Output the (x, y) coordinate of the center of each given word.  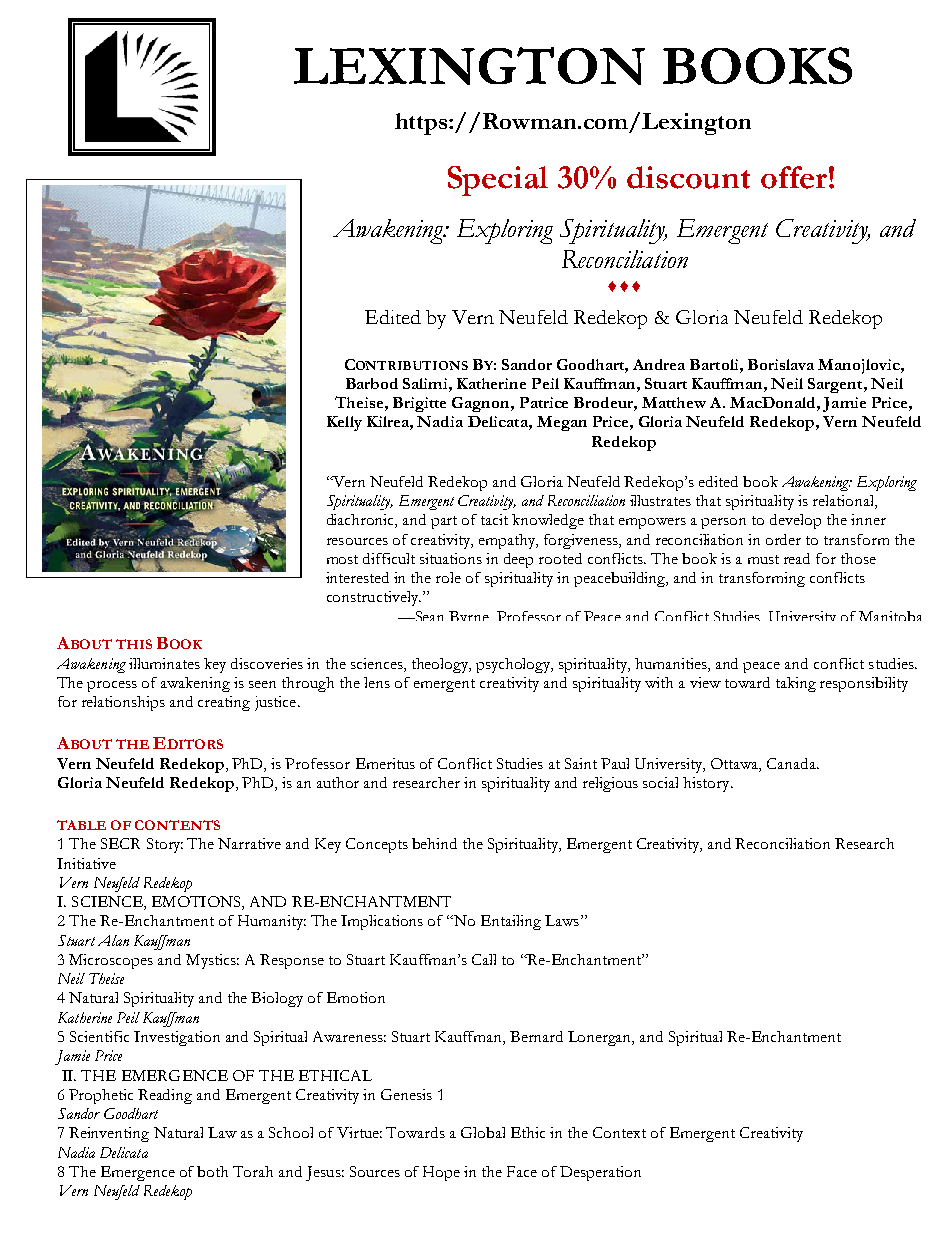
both (212, 1171)
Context (619, 1132)
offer (794, 177)
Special (498, 181)
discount (688, 177)
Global (483, 1132)
